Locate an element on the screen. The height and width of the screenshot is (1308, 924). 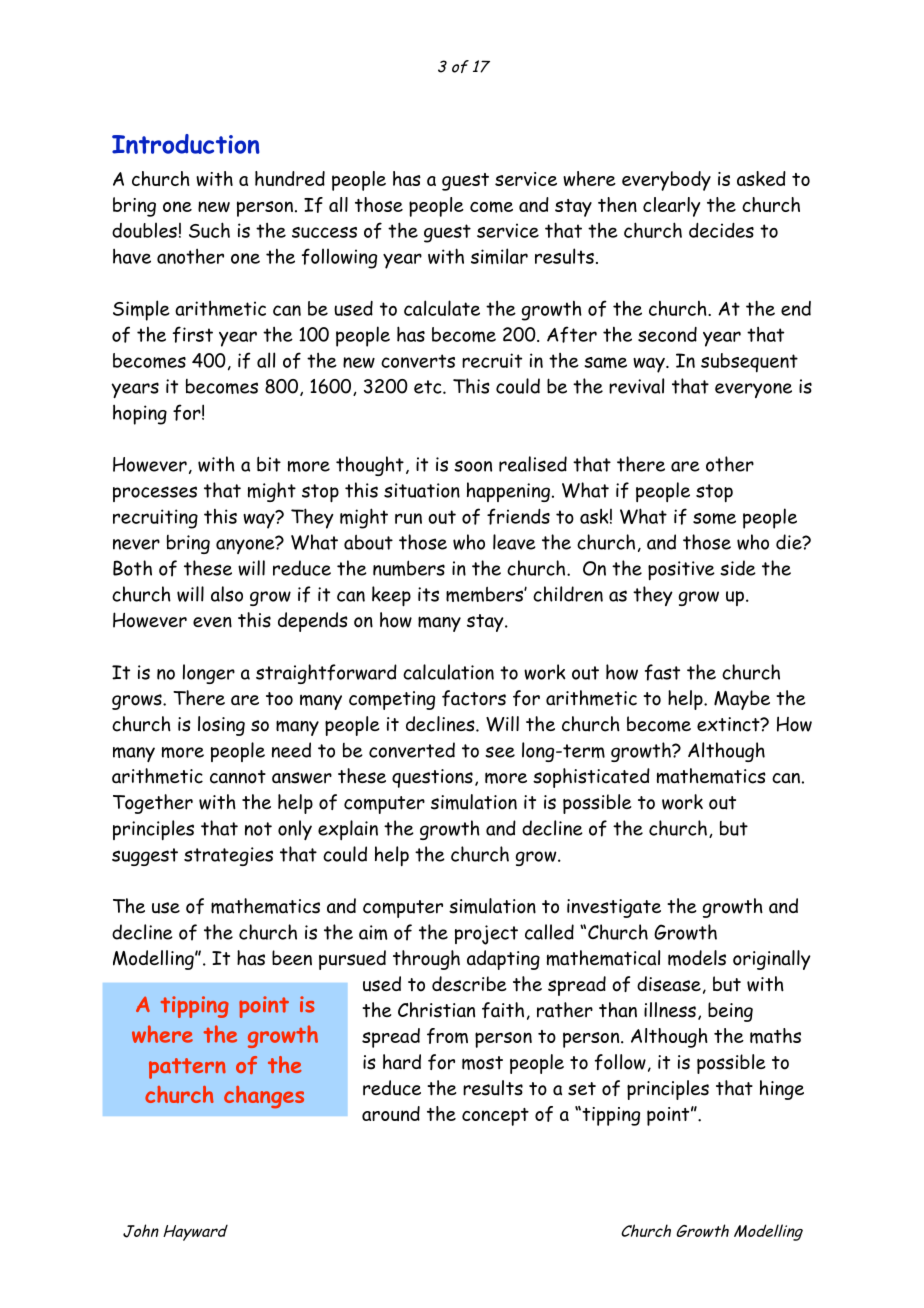
pattern is located at coordinates (187, 1068).
